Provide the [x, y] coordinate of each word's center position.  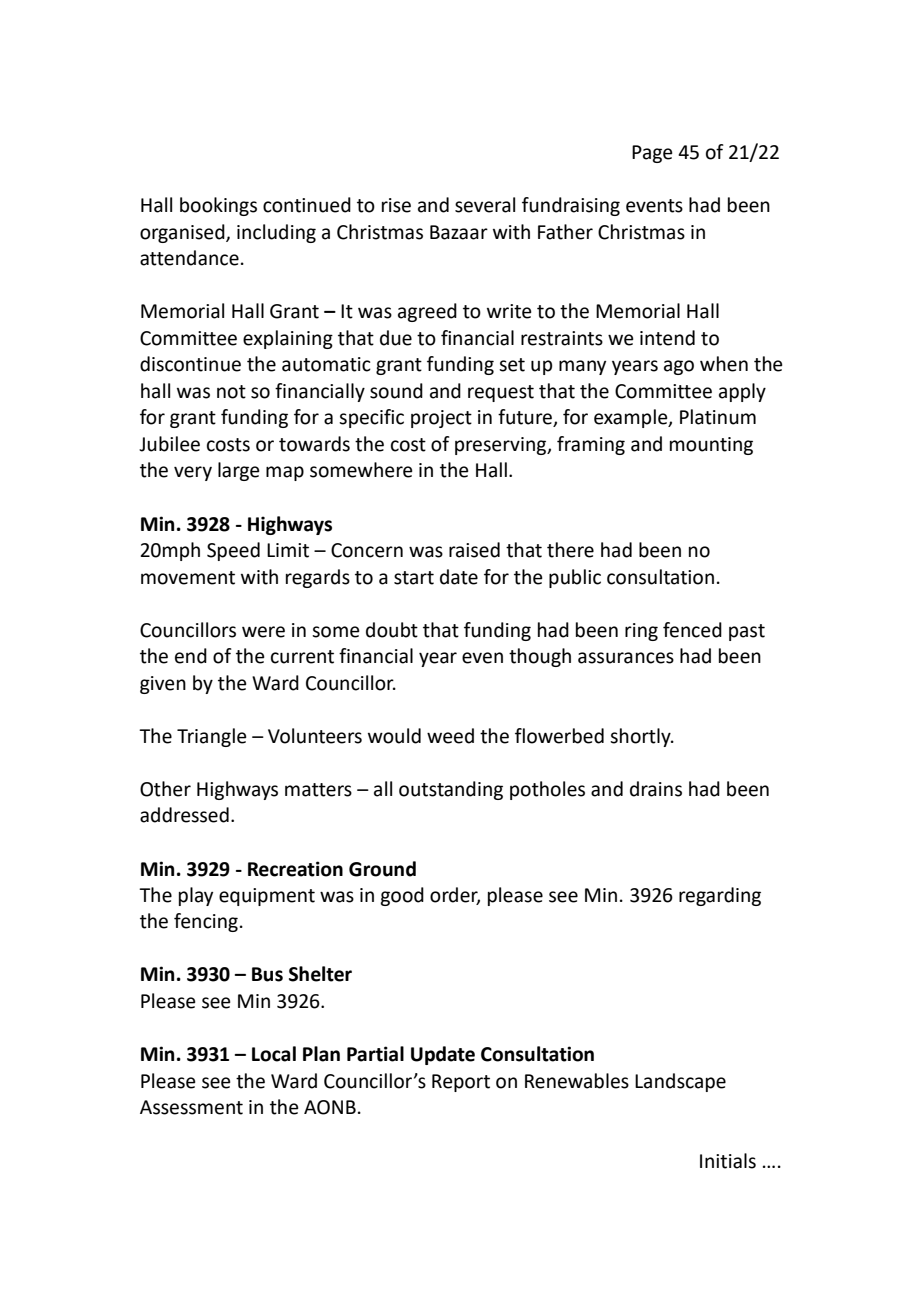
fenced [692, 630]
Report [461, 1083]
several [485, 205]
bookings [218, 206]
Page [652, 154]
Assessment [191, 1107]
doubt [392, 630]
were [263, 632]
